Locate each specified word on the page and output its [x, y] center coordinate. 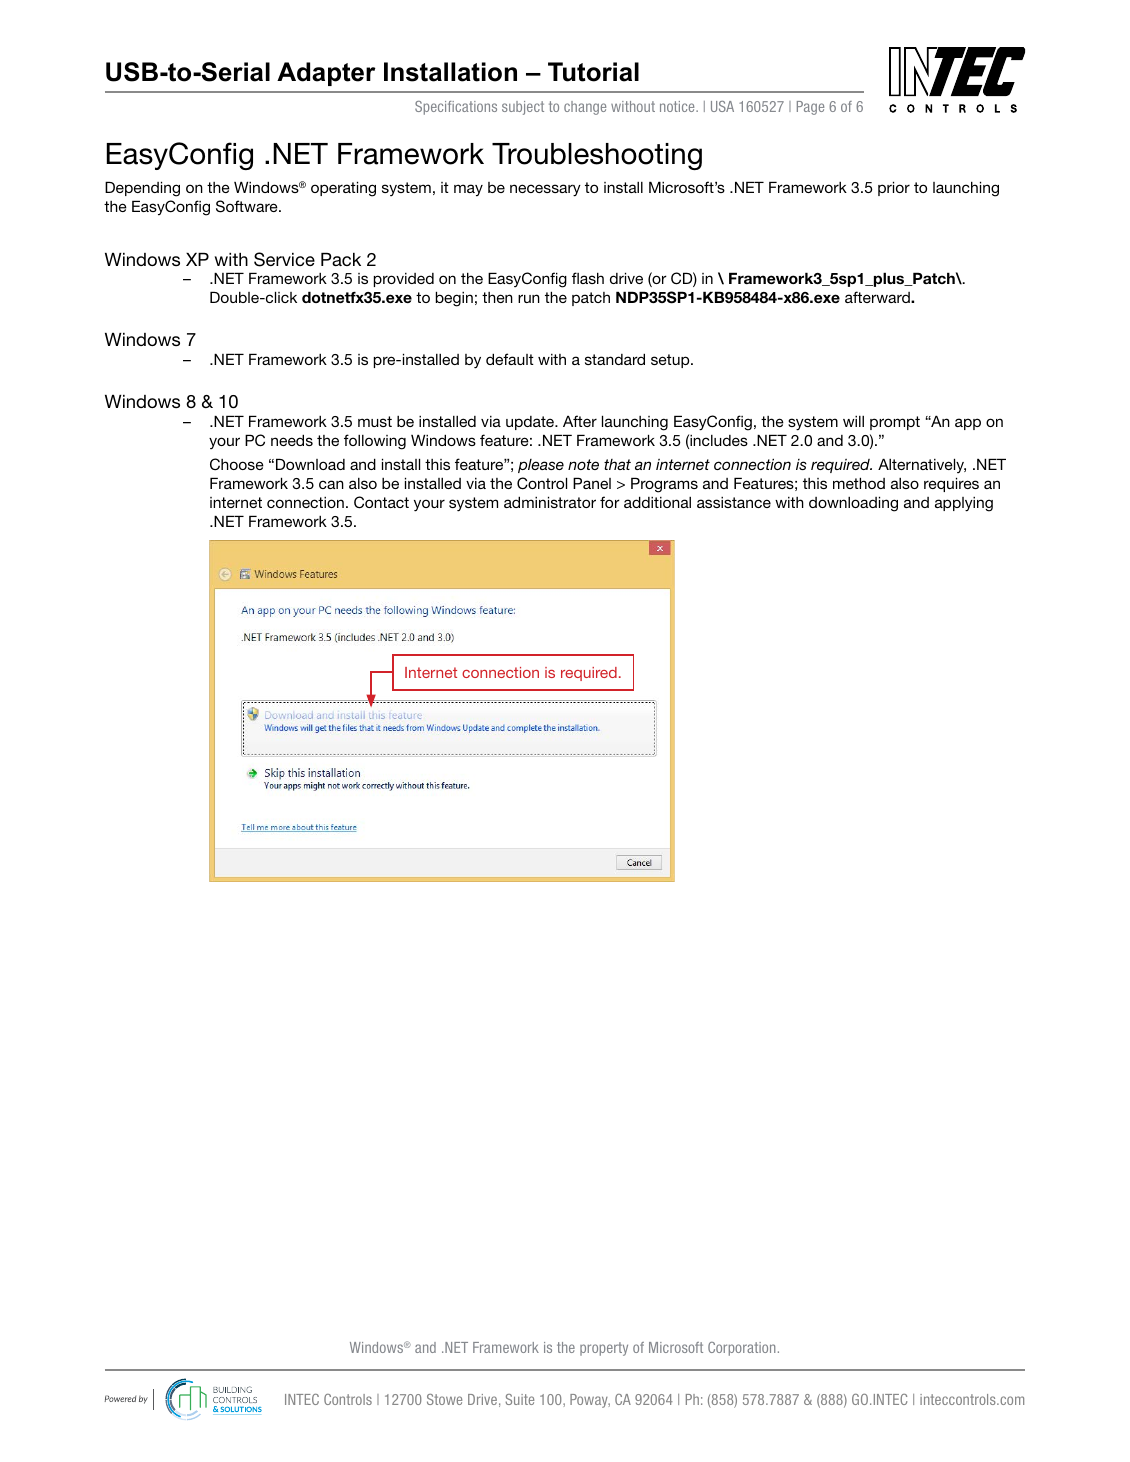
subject [523, 108]
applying [964, 504]
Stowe [444, 1399]
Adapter [326, 74]
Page [810, 108]
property [604, 1349]
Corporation [741, 1349]
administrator [550, 502]
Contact [381, 502]
